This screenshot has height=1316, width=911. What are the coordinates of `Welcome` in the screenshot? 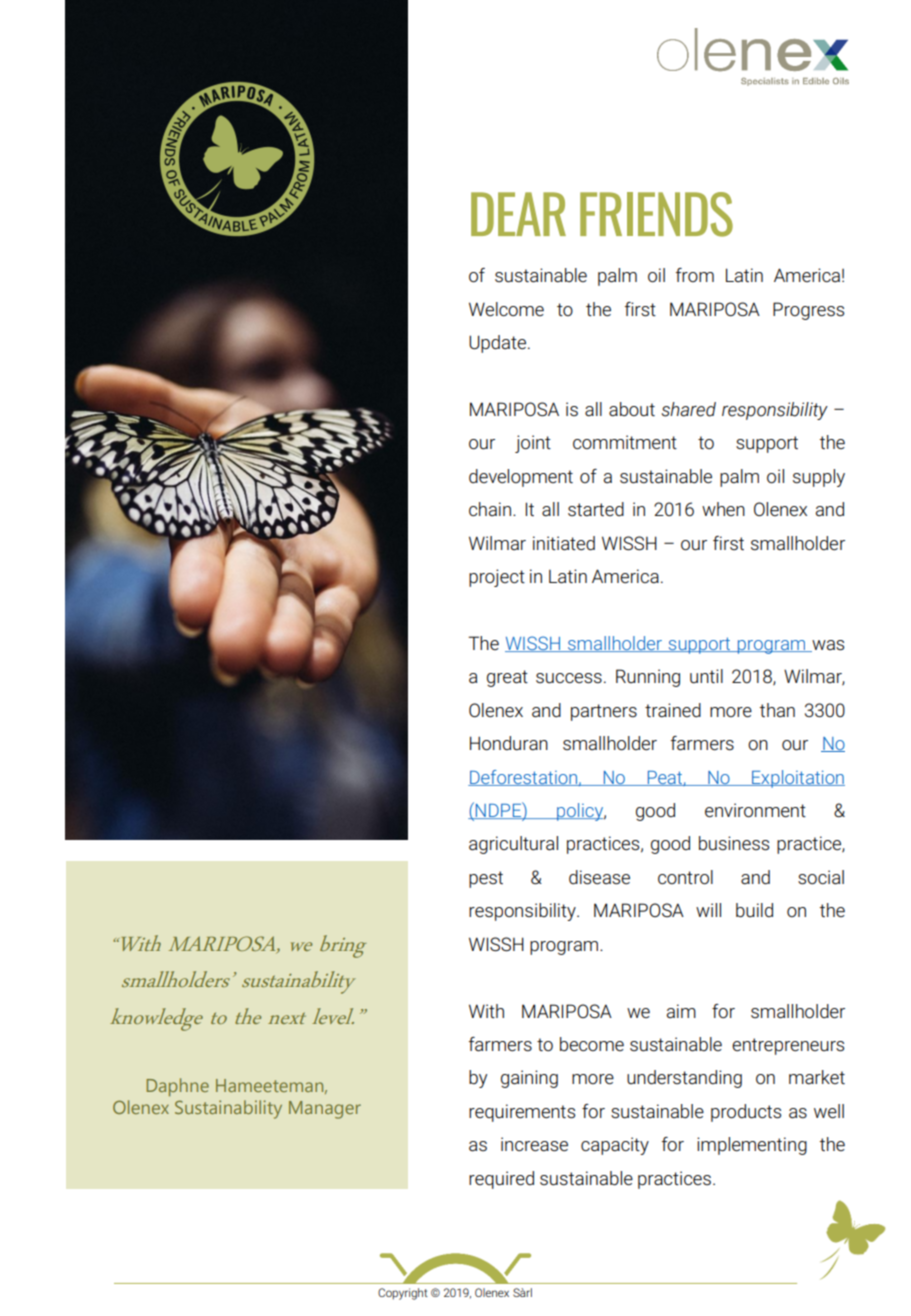 It's located at (506, 309).
